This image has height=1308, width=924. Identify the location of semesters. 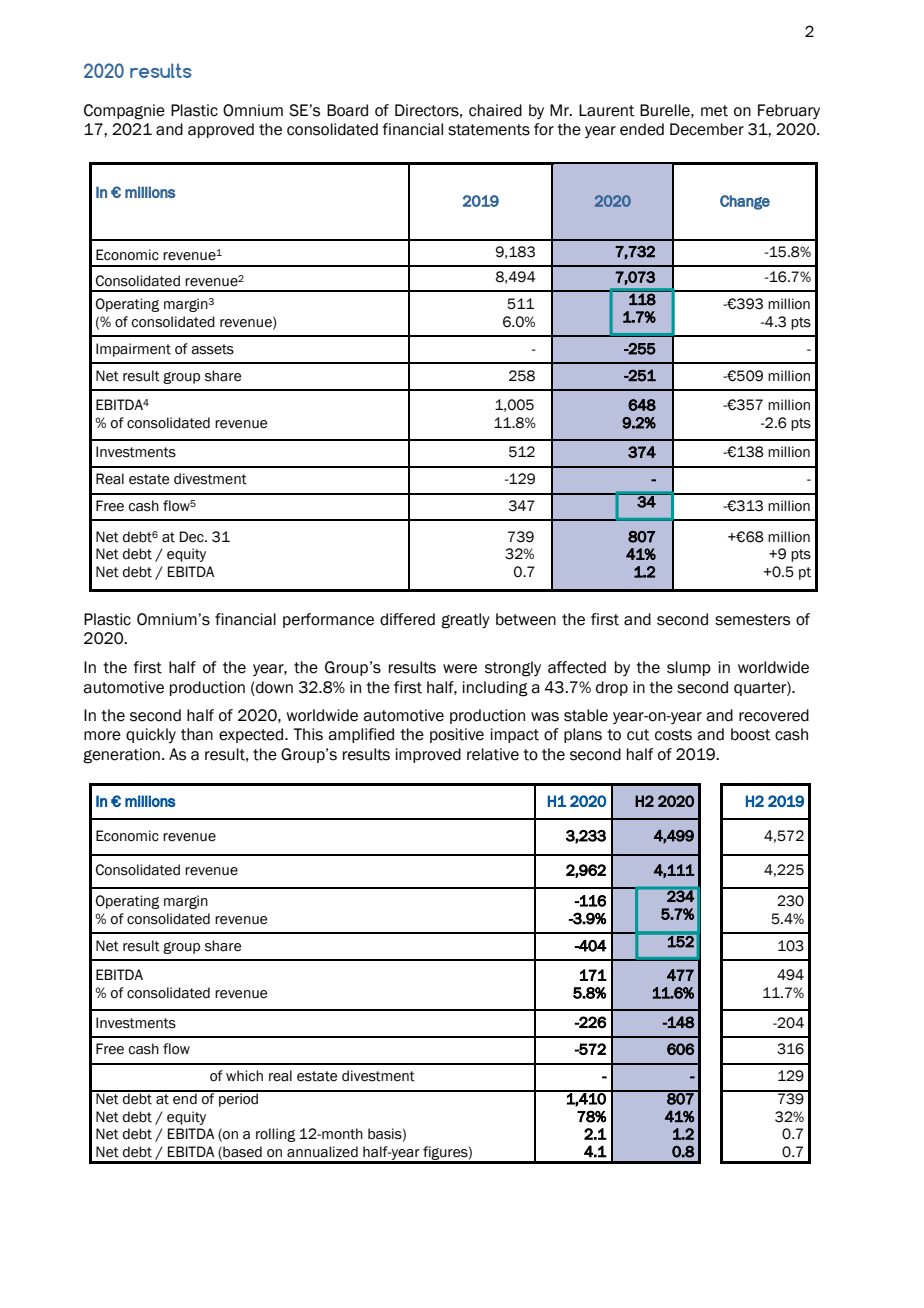
(752, 620).
